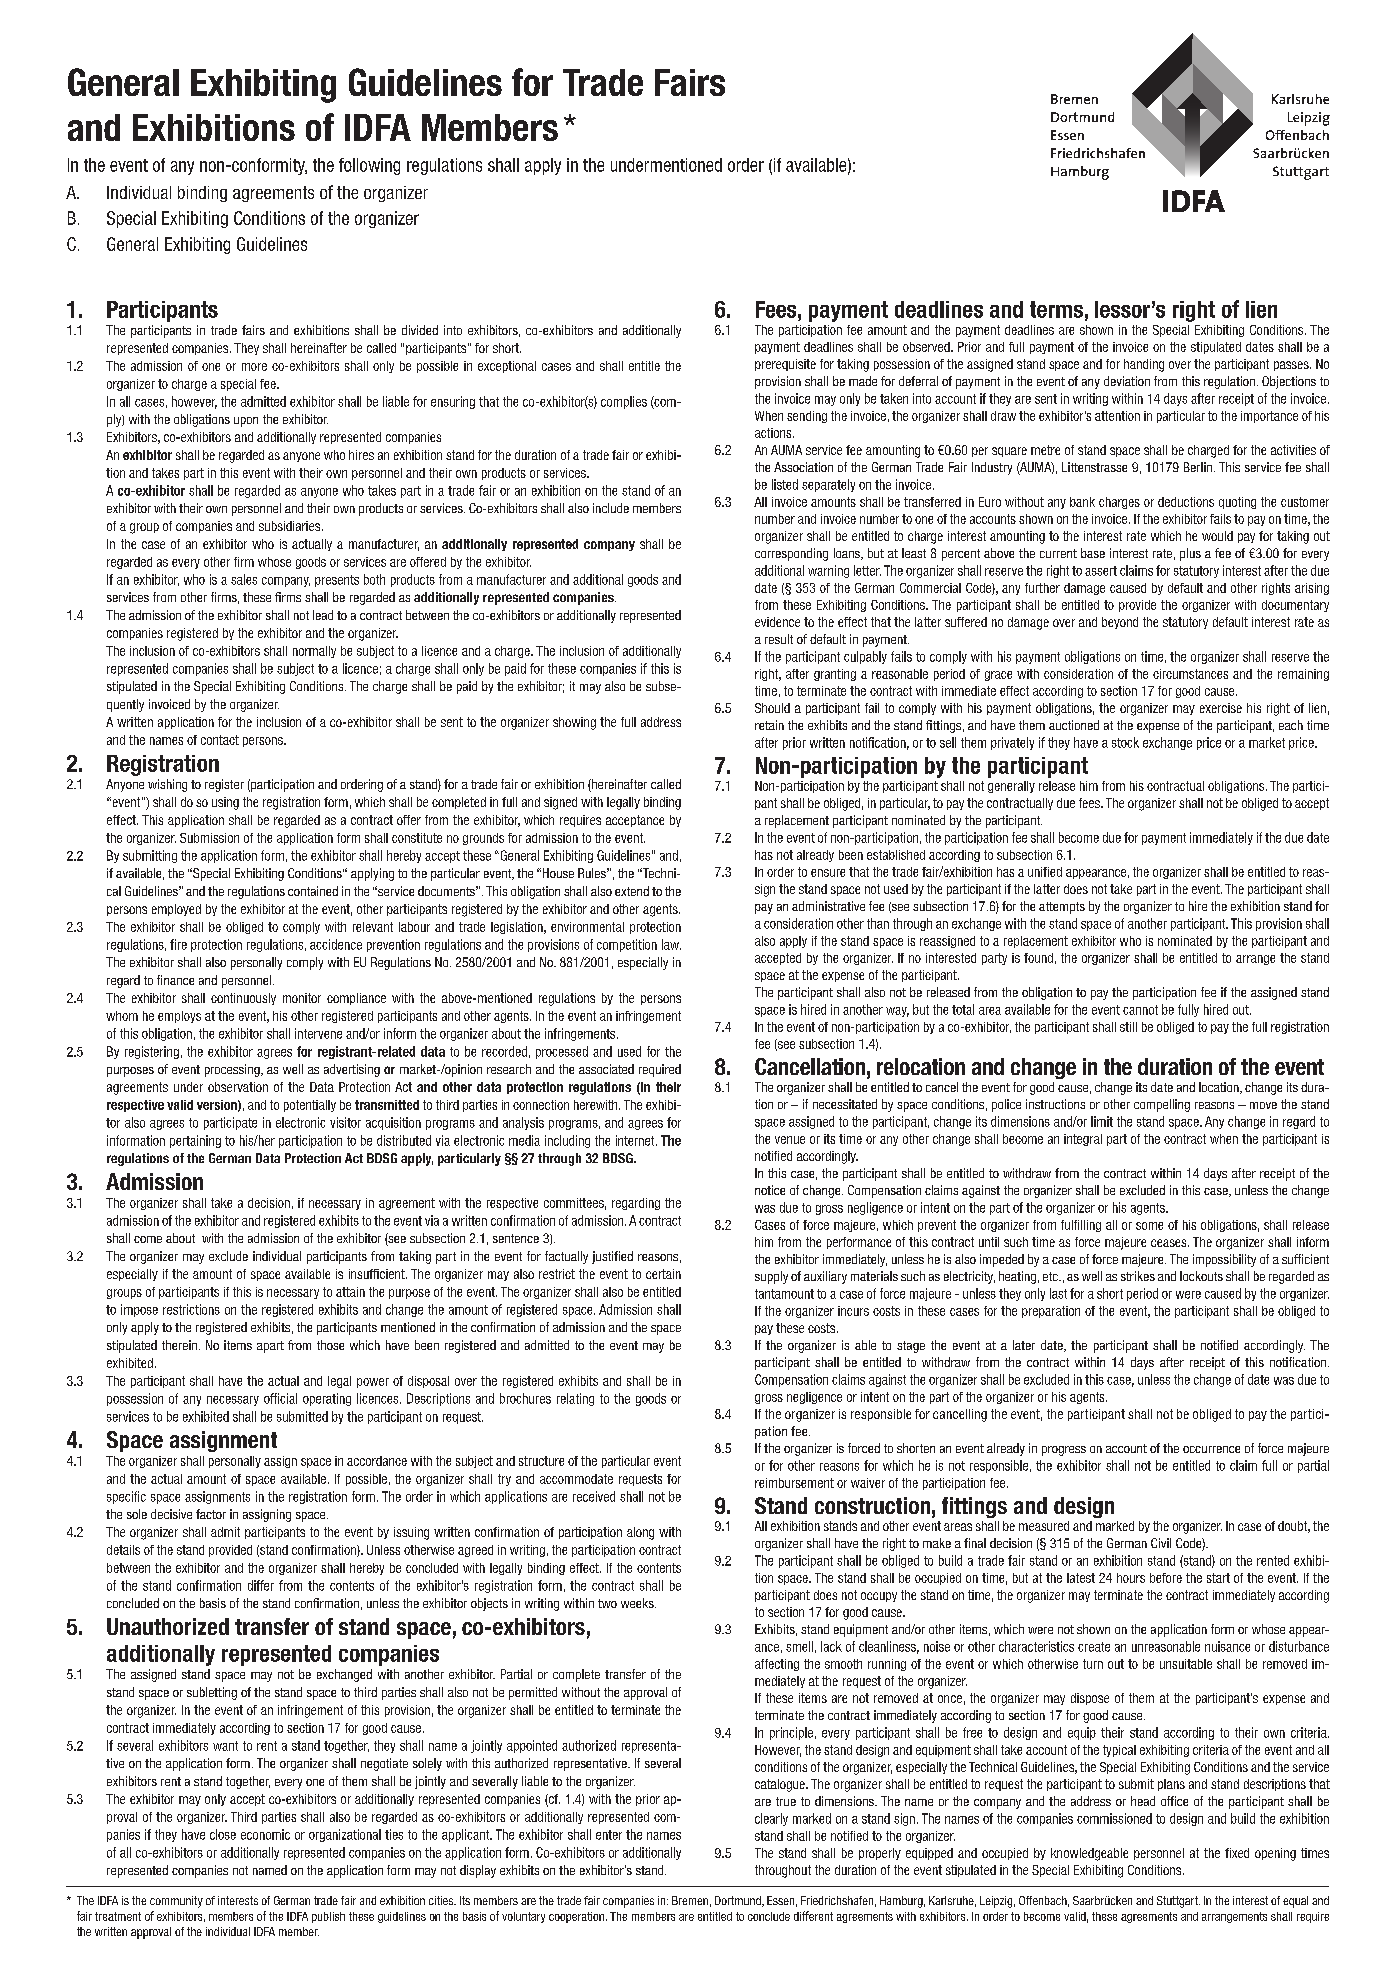 This screenshot has width=1396, height=1975. What do you see at coordinates (1211, 1449) in the screenshot?
I see `occurrence` at bounding box center [1211, 1449].
